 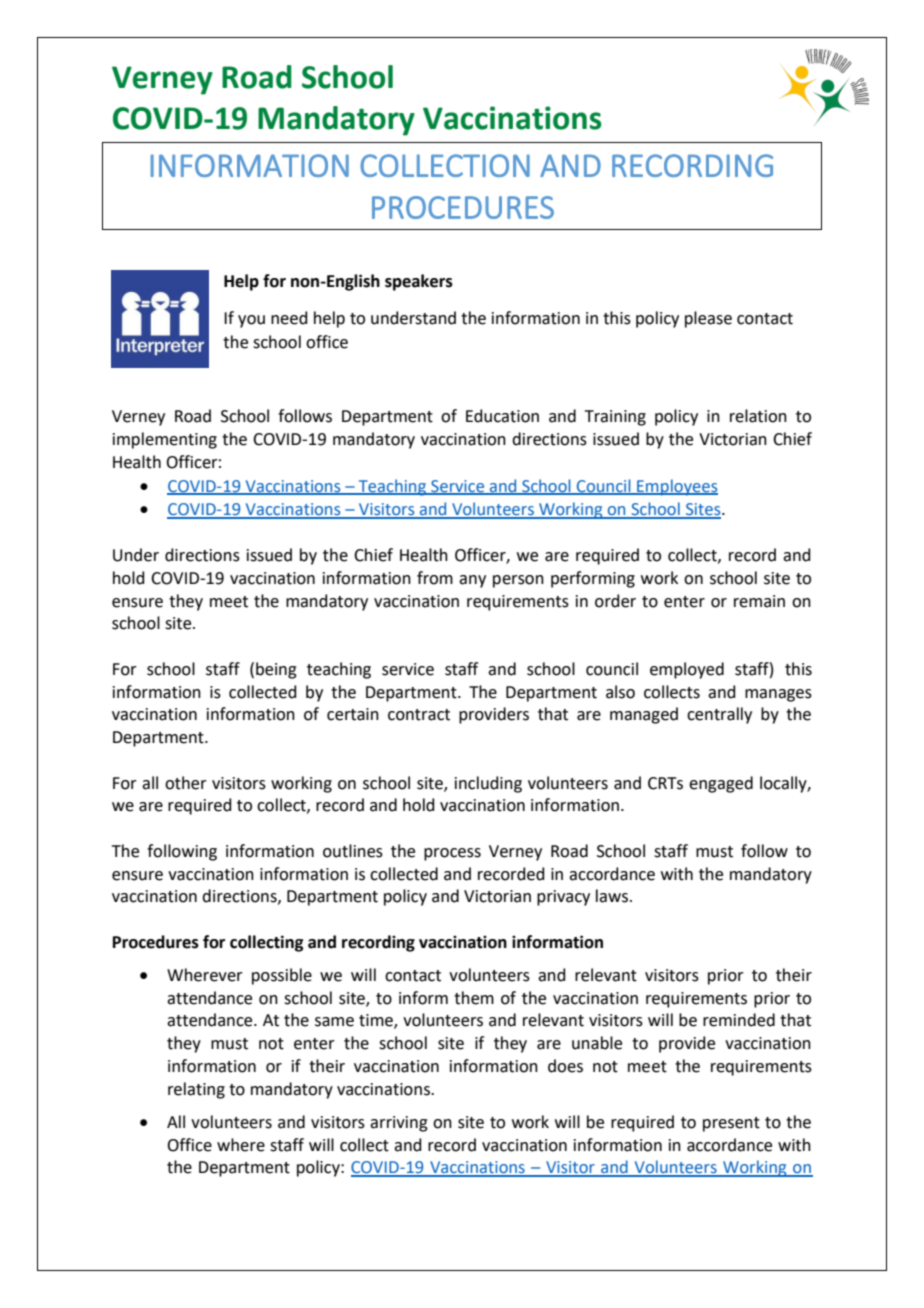 I want to click on you, so click(x=251, y=321).
